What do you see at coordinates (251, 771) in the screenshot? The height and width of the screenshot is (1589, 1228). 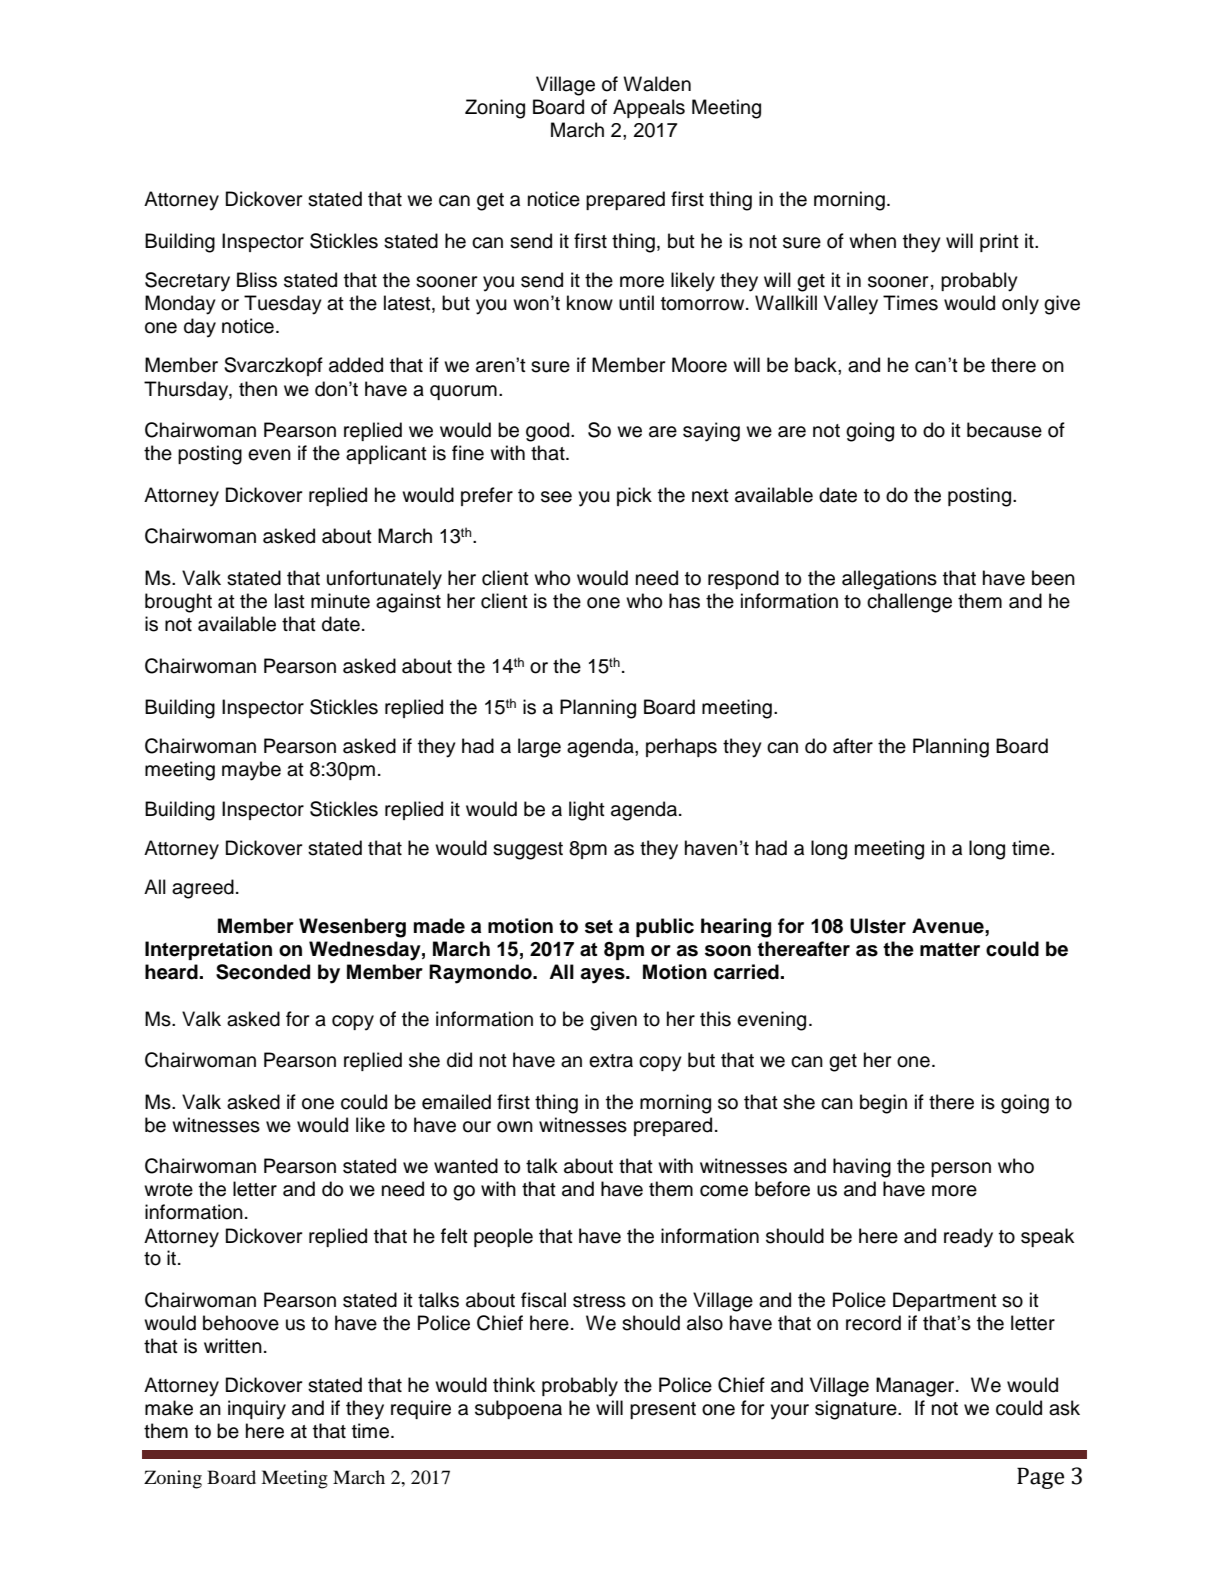 I see `maybe` at bounding box center [251, 771].
